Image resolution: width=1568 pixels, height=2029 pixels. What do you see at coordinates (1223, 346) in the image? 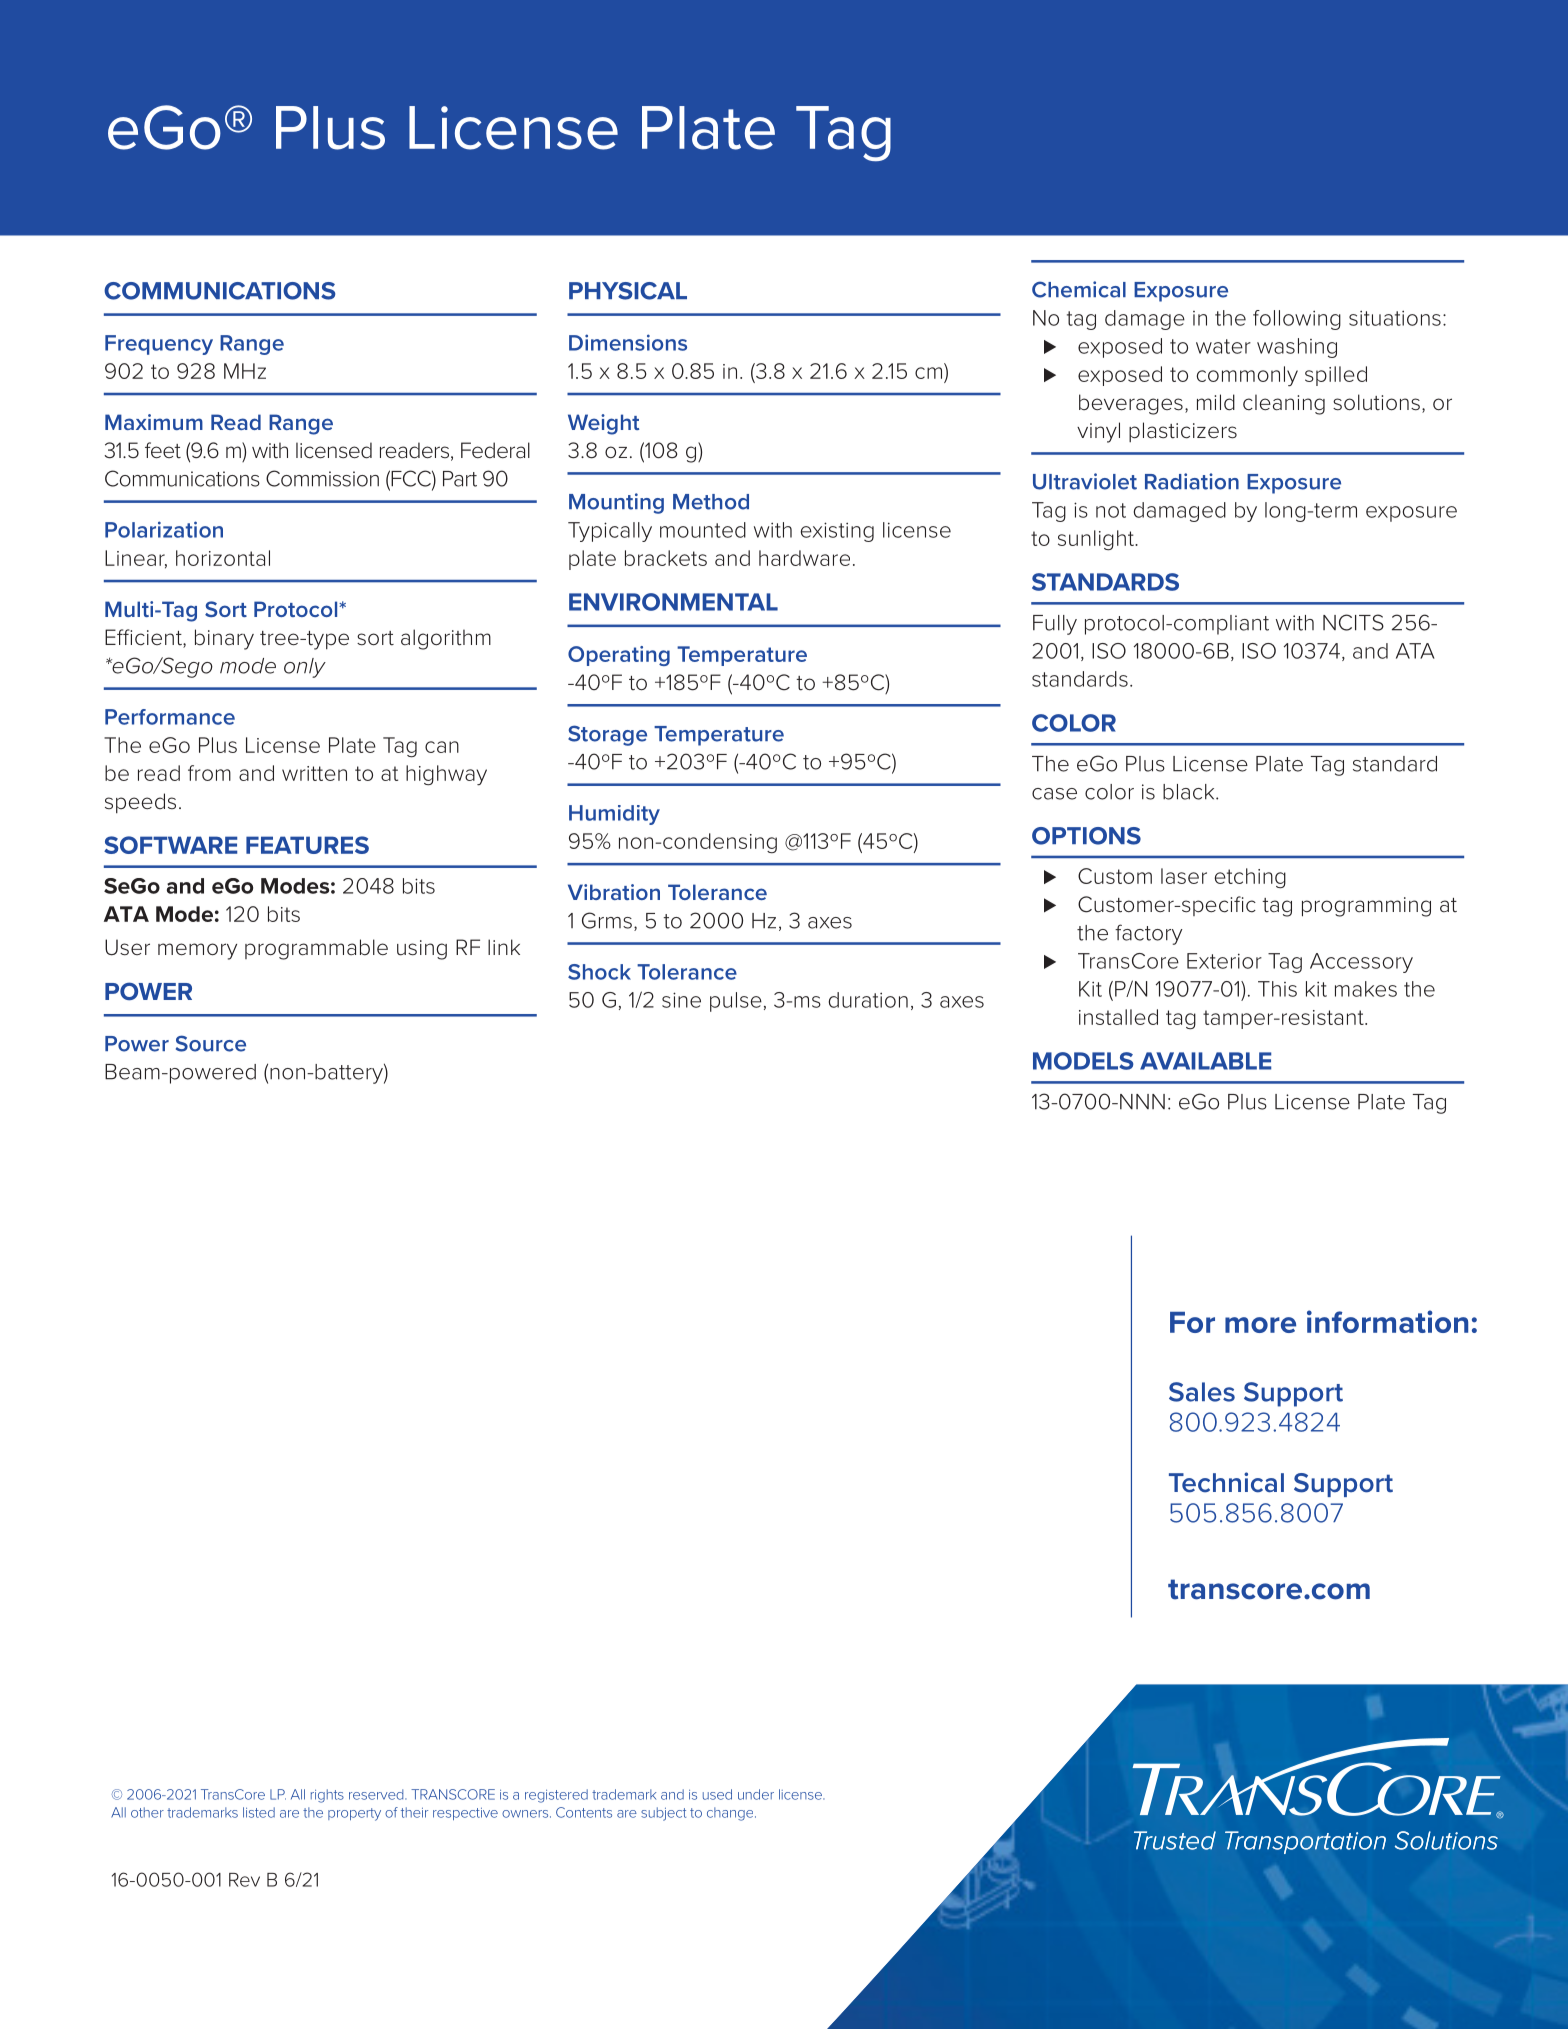
I see `water` at bounding box center [1223, 346].
